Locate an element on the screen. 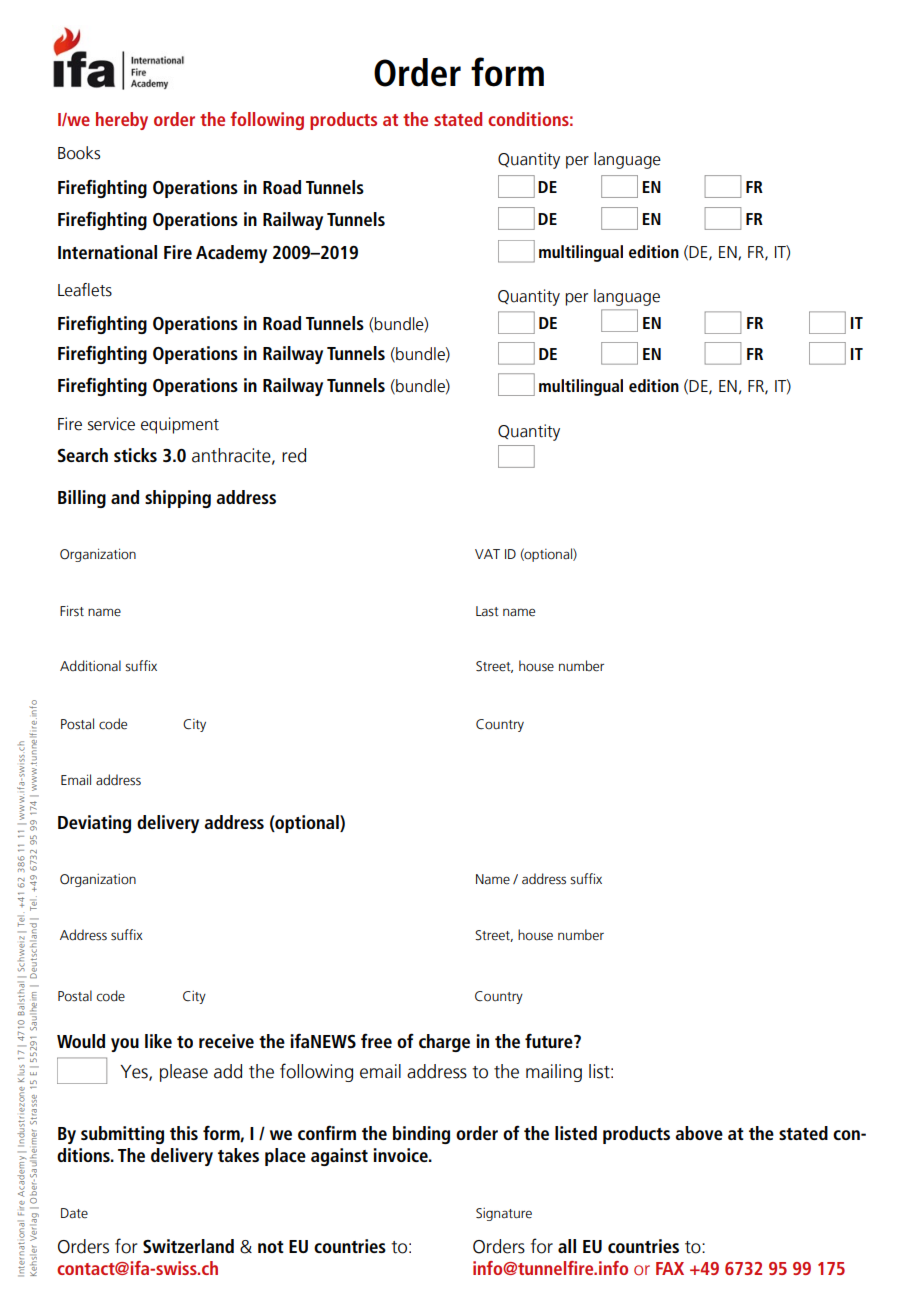 The width and height of the screenshot is (924, 1308). future is located at coordinates (550, 1041).
